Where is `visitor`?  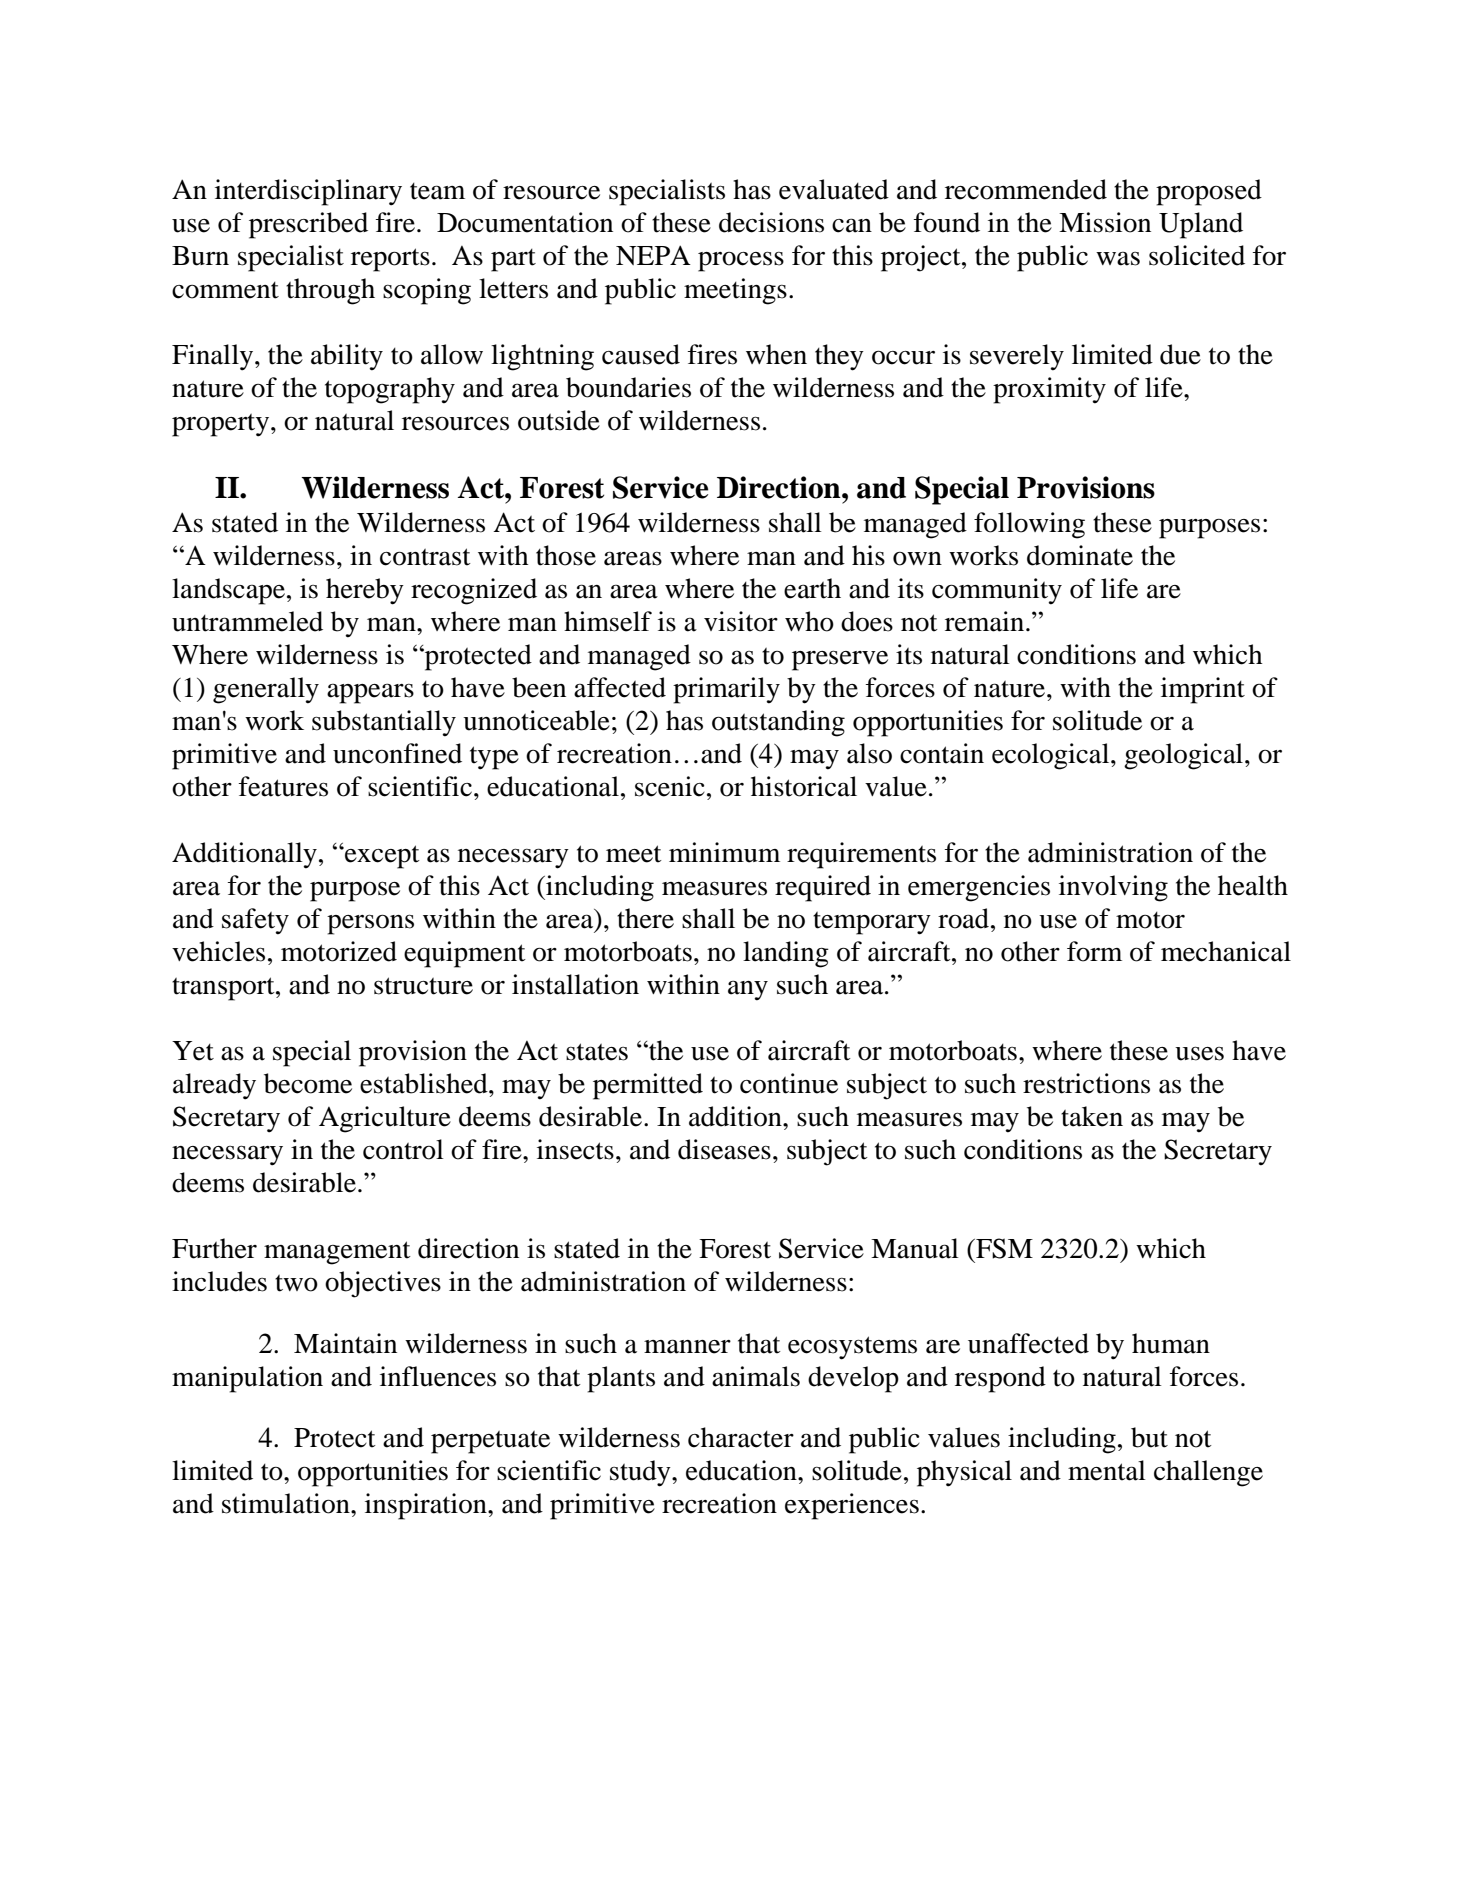 visitor is located at coordinates (741, 621).
